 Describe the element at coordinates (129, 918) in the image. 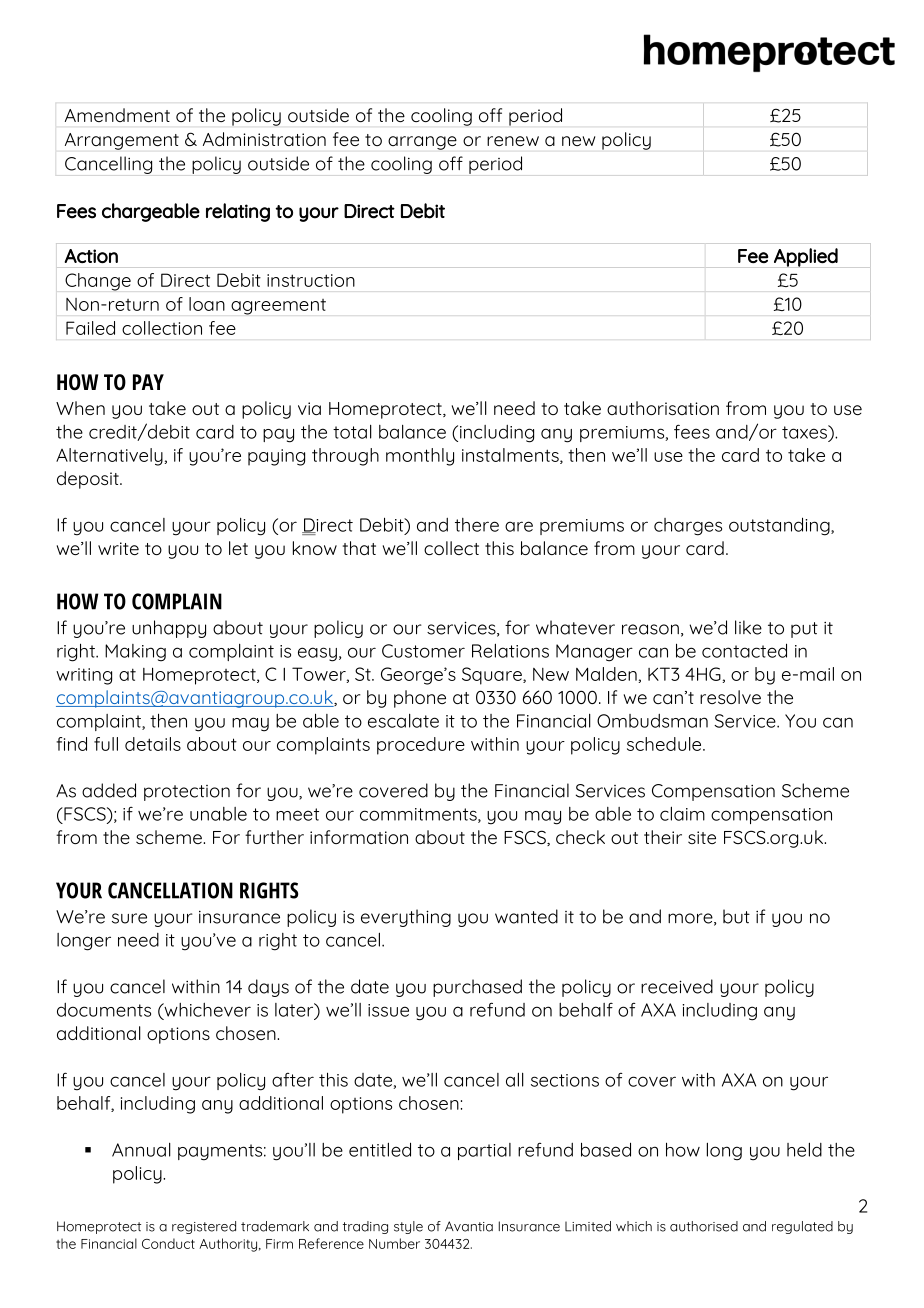

I see `sure` at that location.
